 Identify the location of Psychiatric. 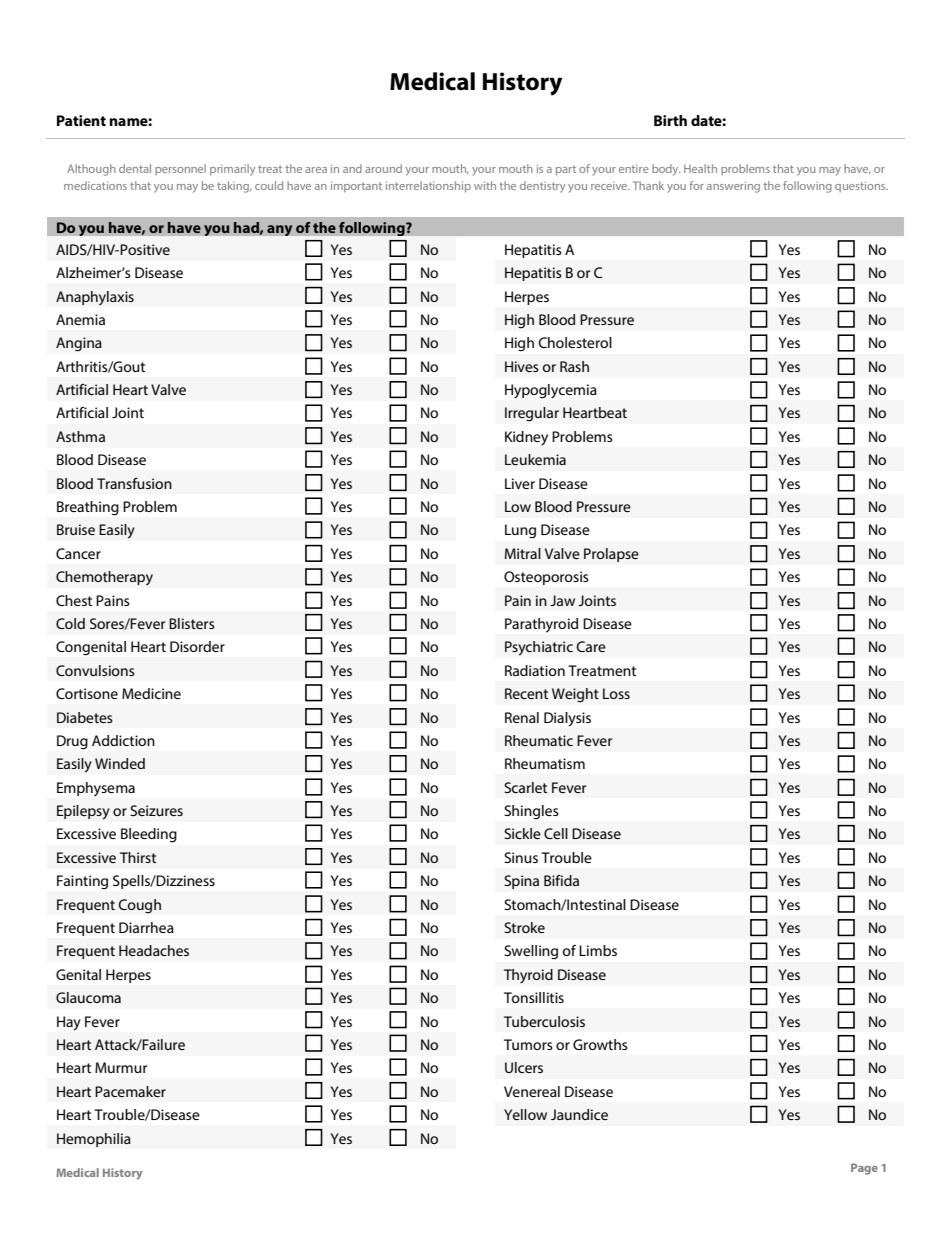
(539, 648).
